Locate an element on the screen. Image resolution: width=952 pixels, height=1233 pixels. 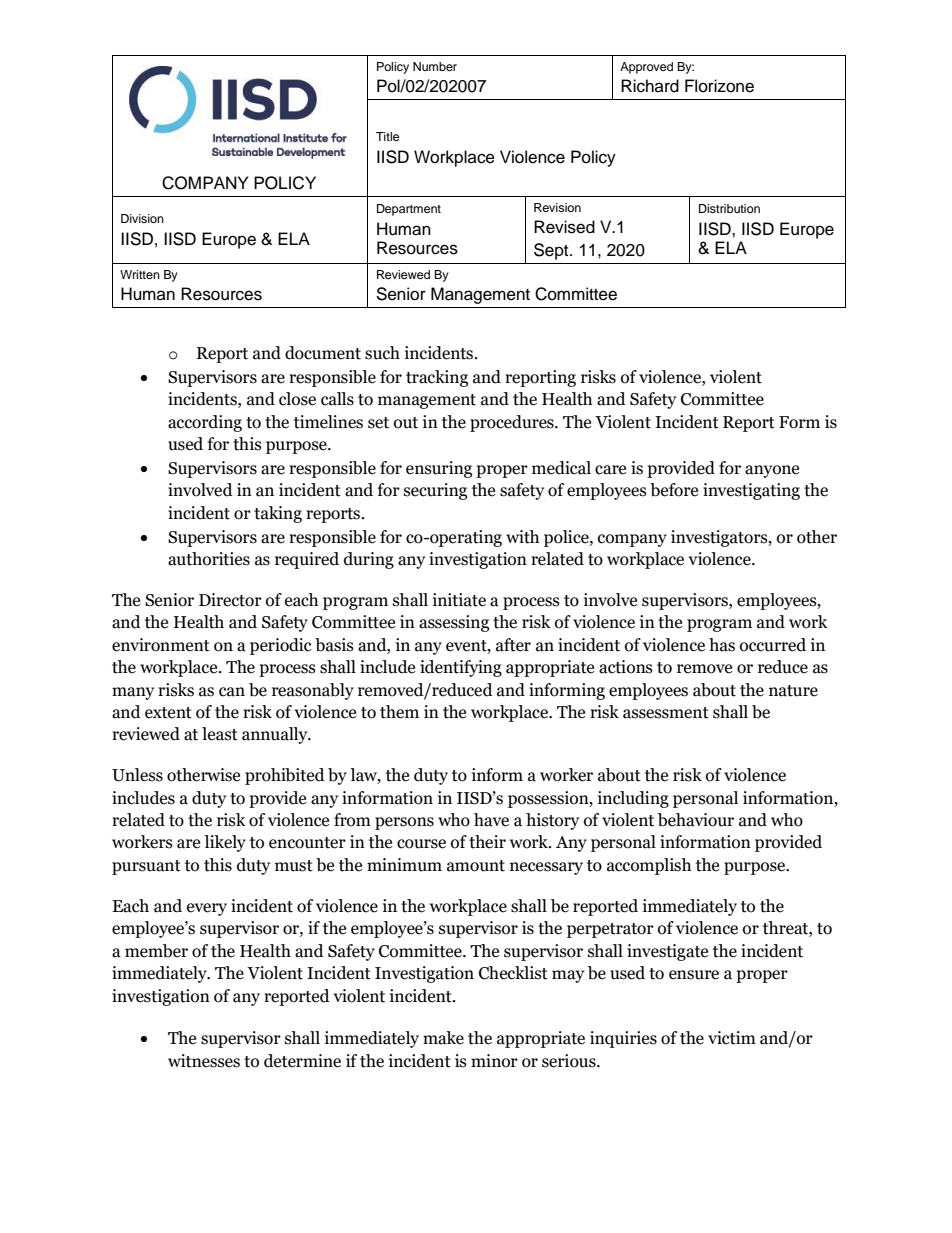
authorities is located at coordinates (209, 559).
